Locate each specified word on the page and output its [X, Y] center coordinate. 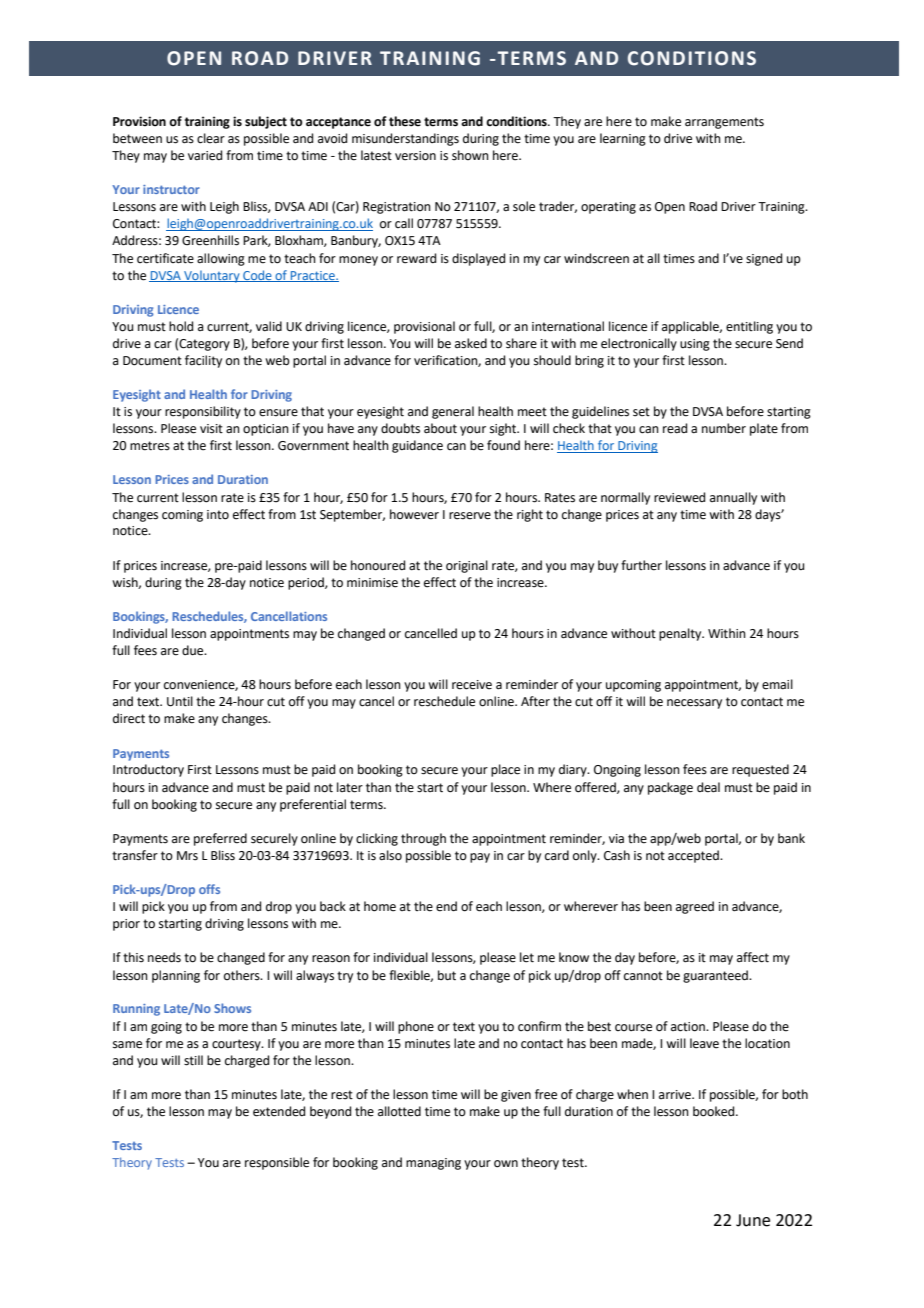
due [194, 650]
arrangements [724, 123]
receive [472, 685]
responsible [277, 1163]
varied [205, 155]
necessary [694, 704]
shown [470, 155]
